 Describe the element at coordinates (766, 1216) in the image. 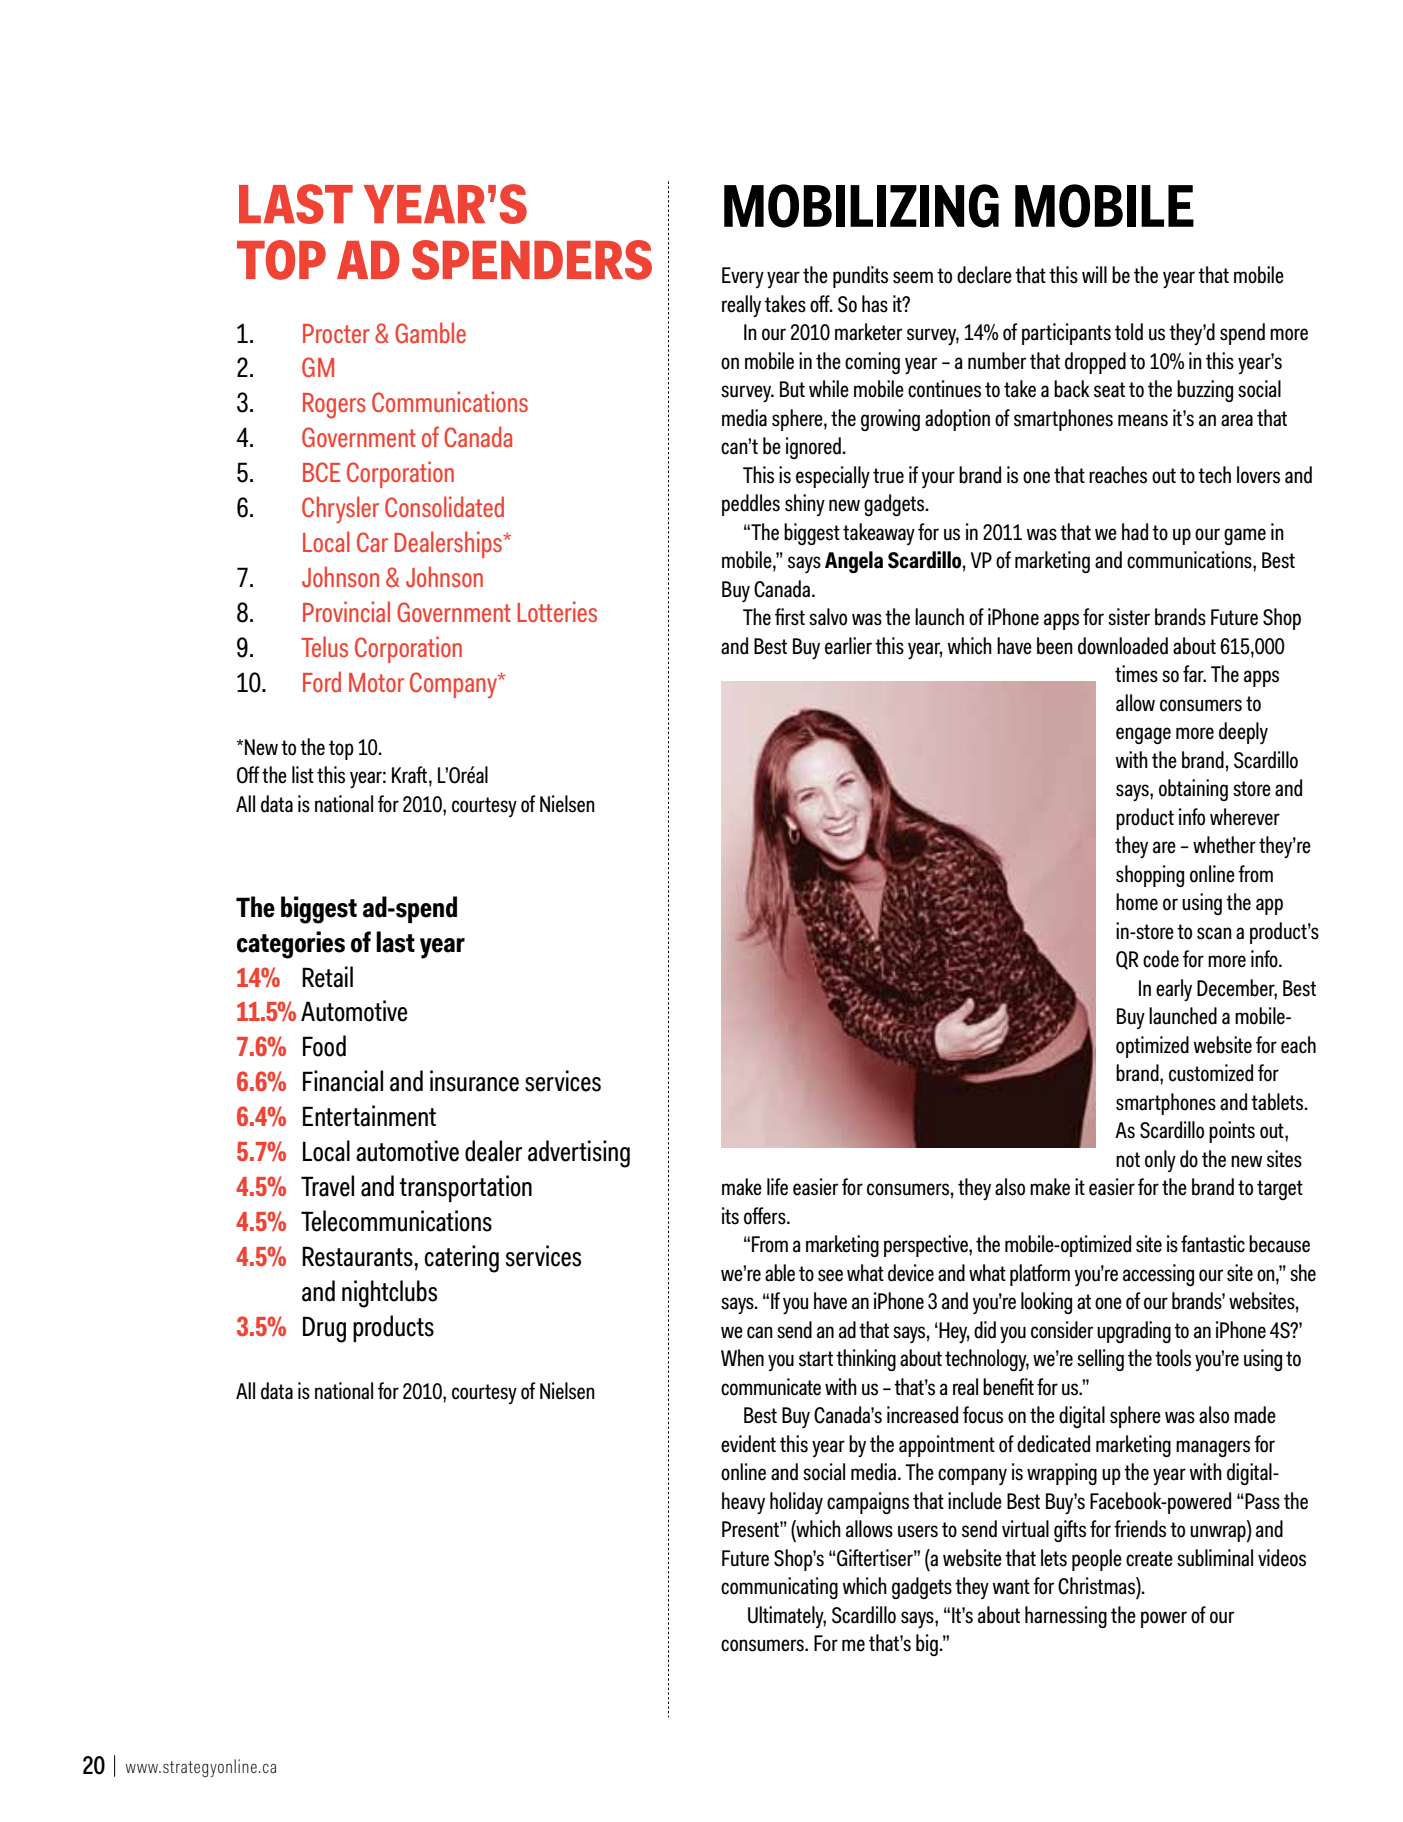

I see `offers` at that location.
